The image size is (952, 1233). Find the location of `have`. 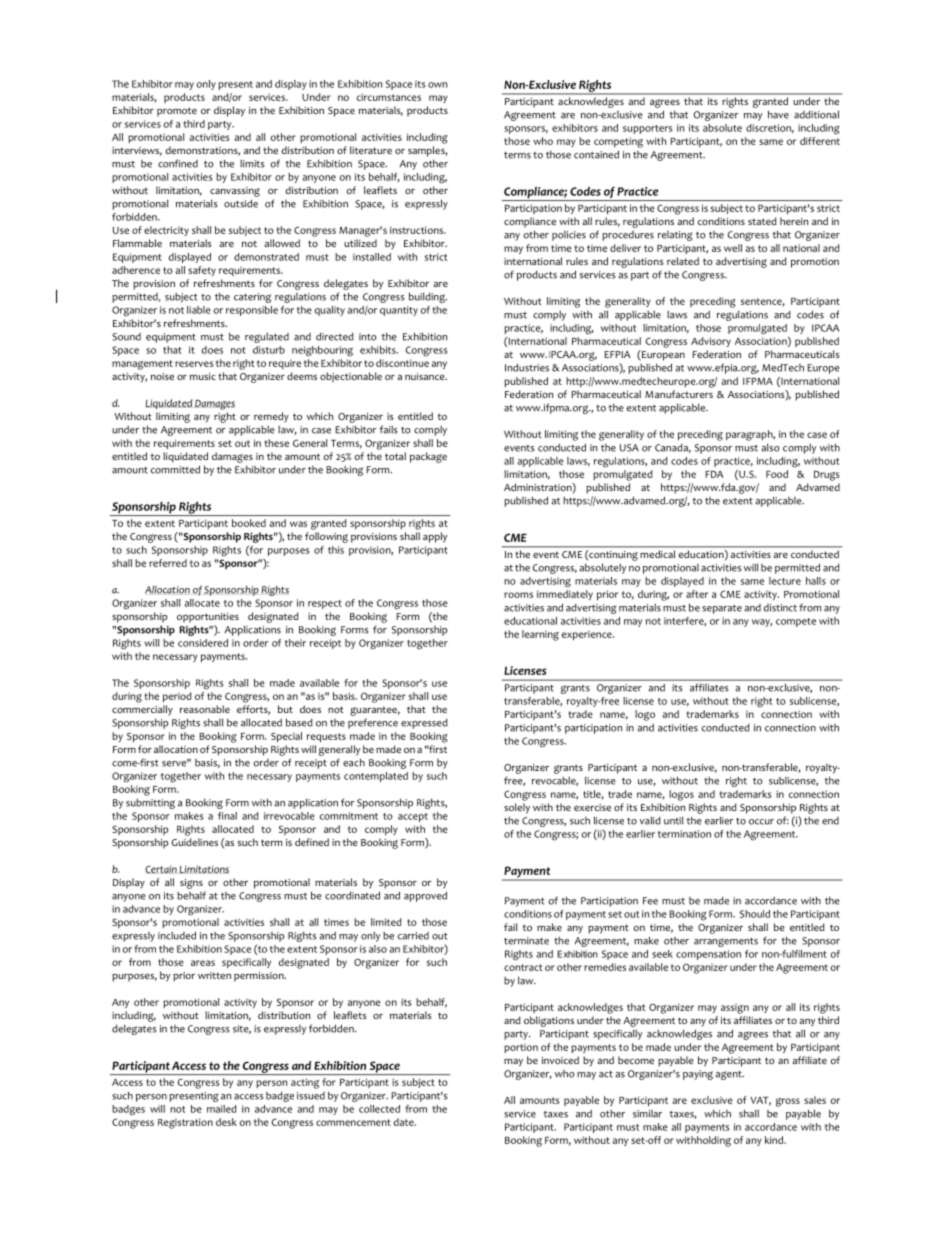

have is located at coordinates (778, 114).
